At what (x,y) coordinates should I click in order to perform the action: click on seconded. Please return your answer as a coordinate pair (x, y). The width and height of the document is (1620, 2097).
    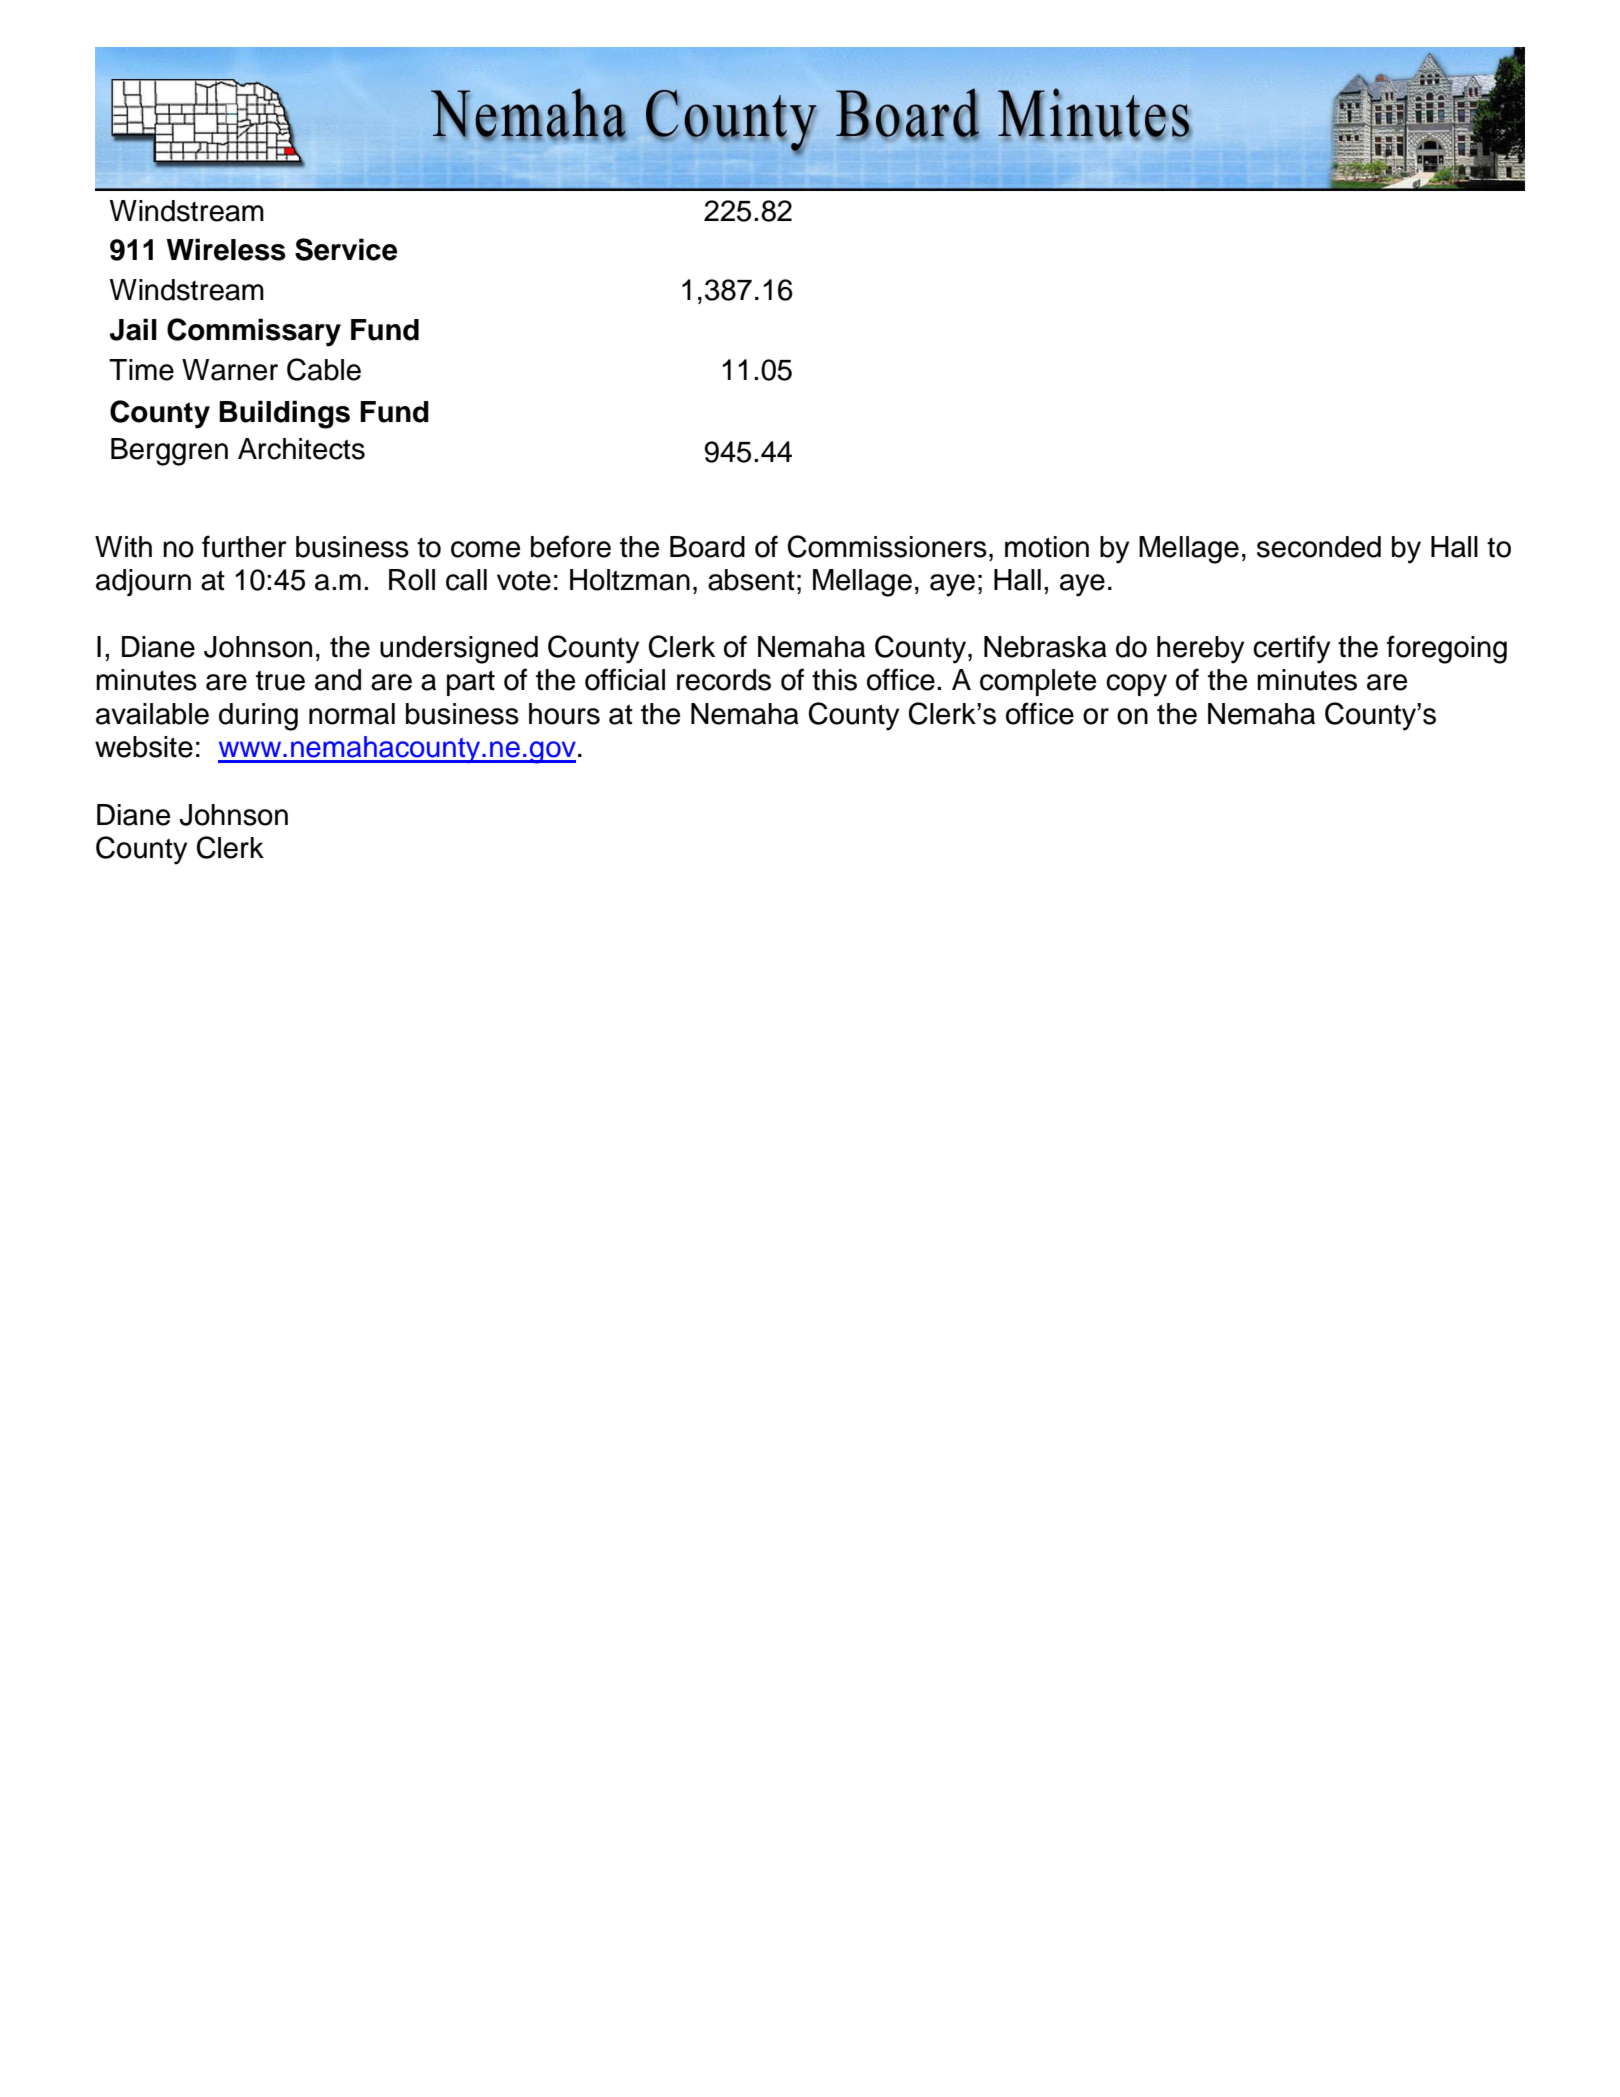
    Looking at the image, I should click on (1319, 547).
